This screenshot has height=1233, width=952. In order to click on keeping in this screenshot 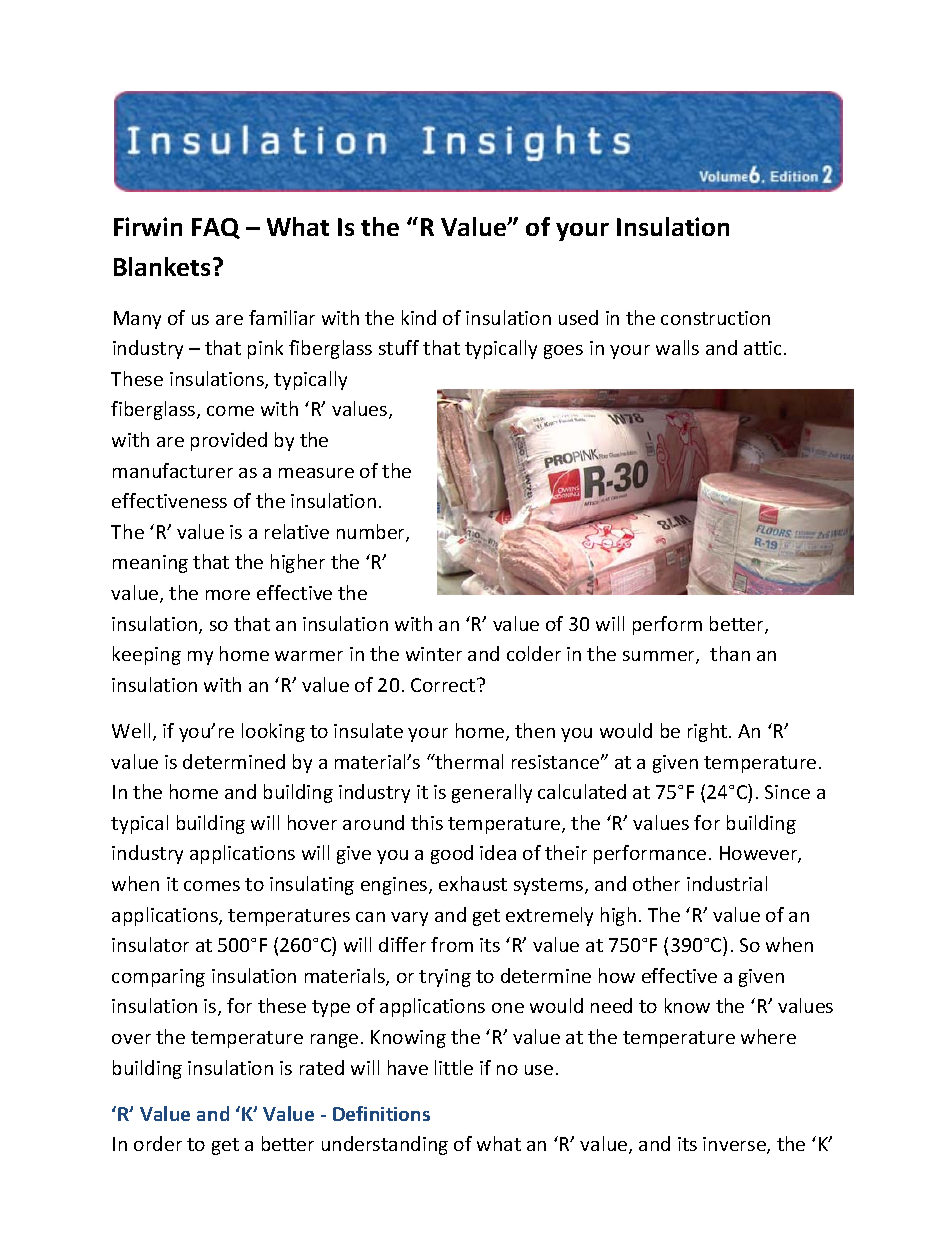, I will do `click(147, 655)`.
